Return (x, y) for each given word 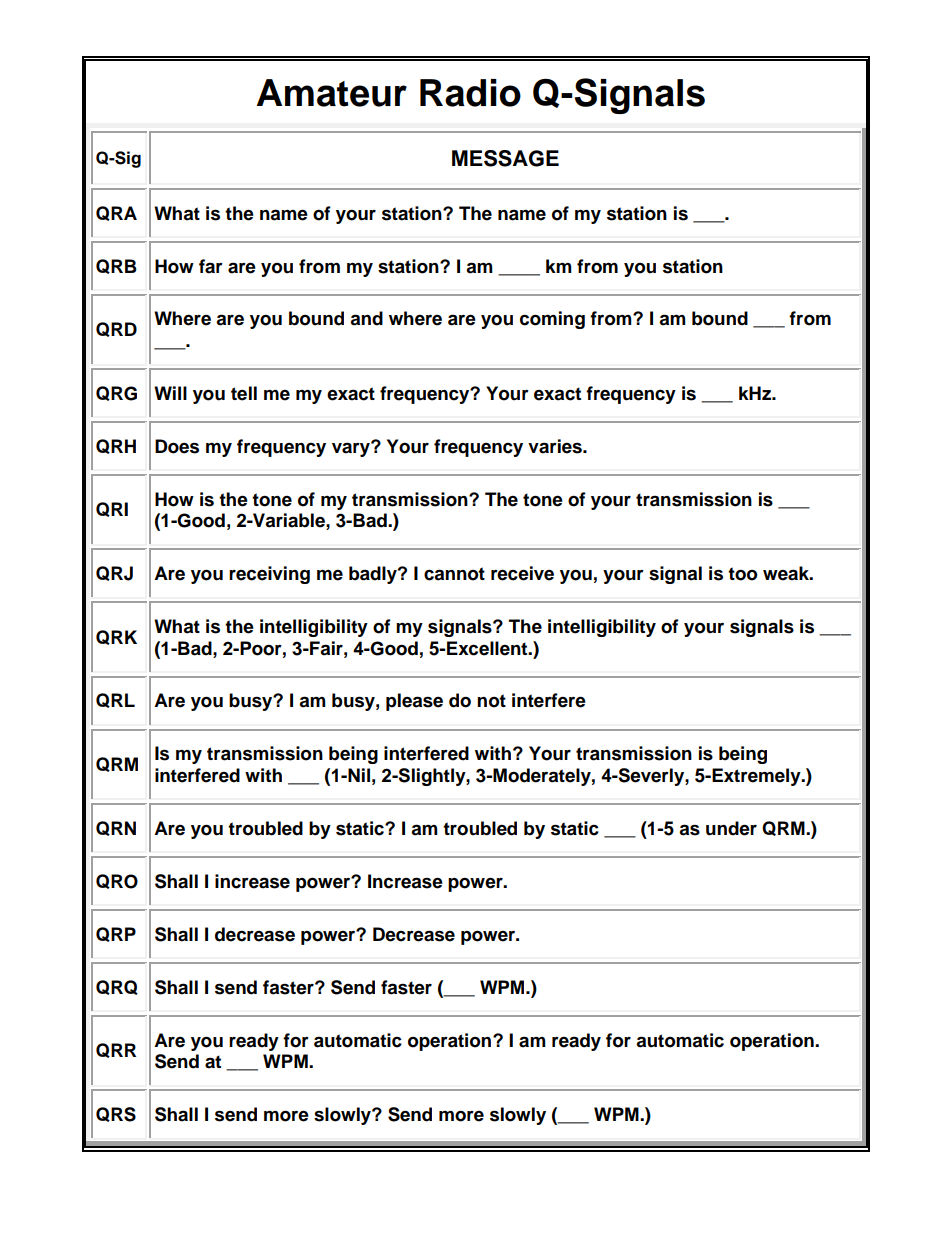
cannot (454, 574)
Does (177, 446)
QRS (116, 1114)
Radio (470, 93)
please (414, 702)
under (731, 828)
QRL (115, 700)
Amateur (331, 93)
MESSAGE (505, 158)
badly (374, 575)
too (743, 574)
